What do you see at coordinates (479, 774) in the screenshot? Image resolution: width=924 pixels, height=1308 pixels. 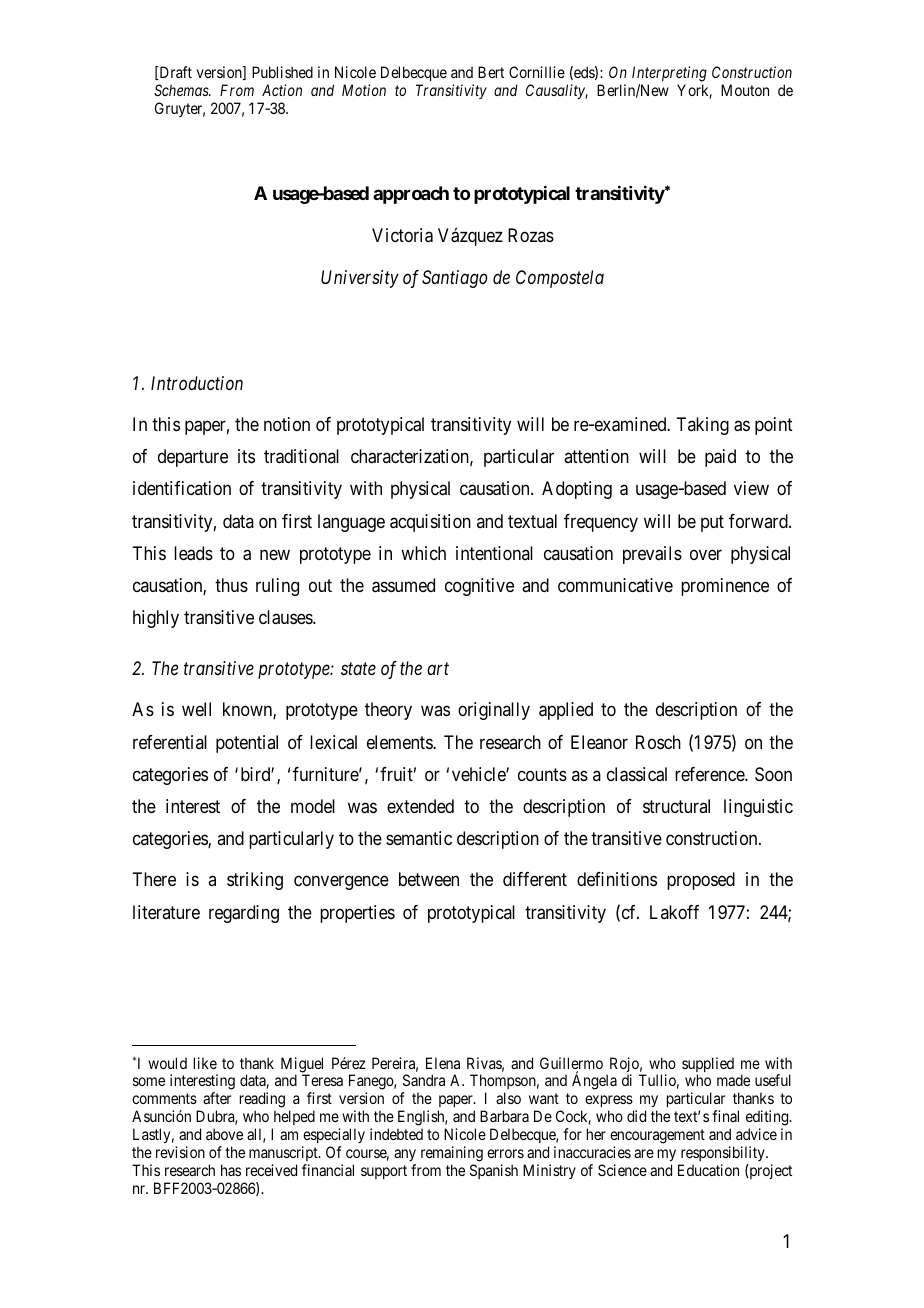 I see `vehicle` at bounding box center [479, 774].
